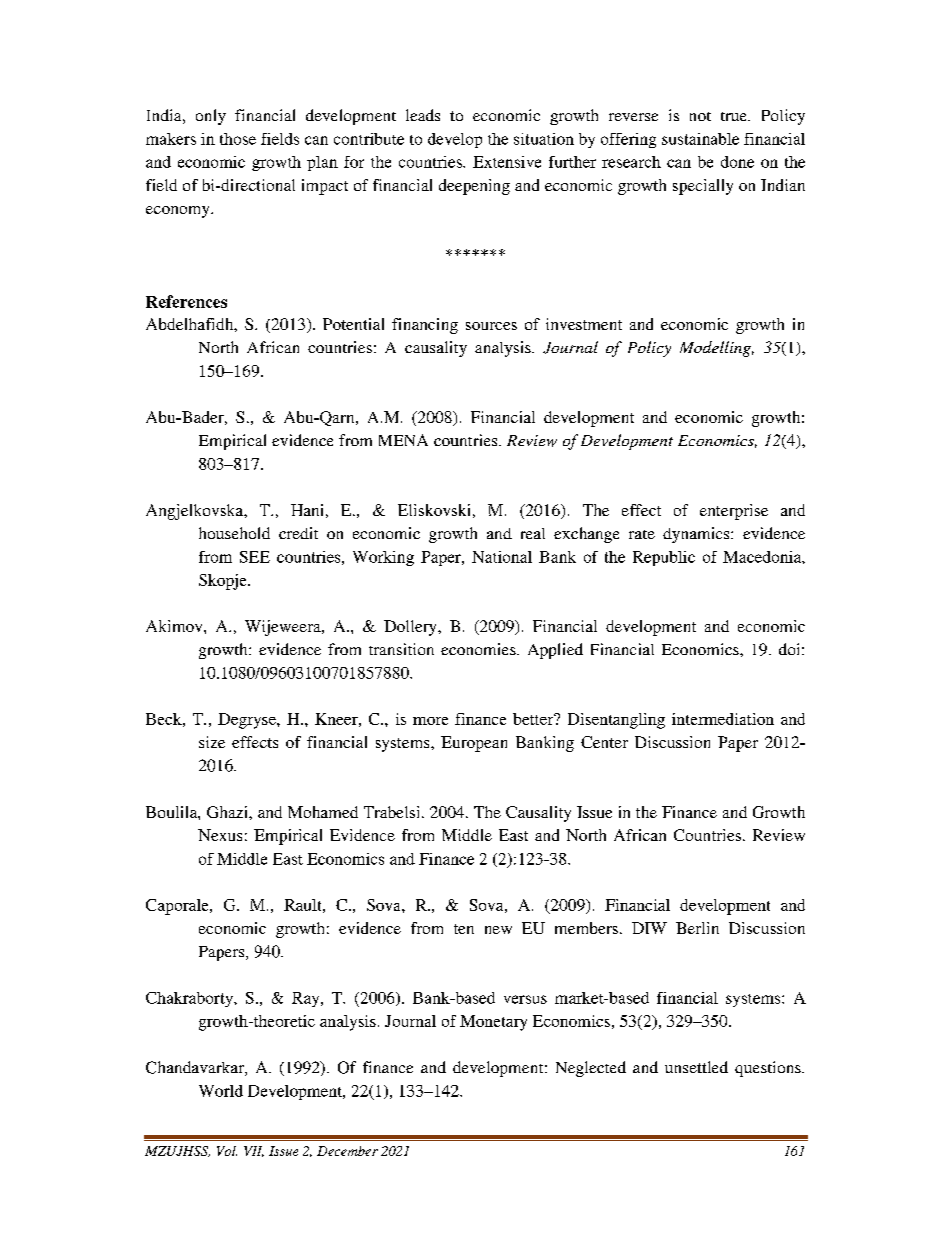 This document has width=952, height=1233. Describe the element at coordinates (734, 512) in the document. I see `enterprise` at that location.
